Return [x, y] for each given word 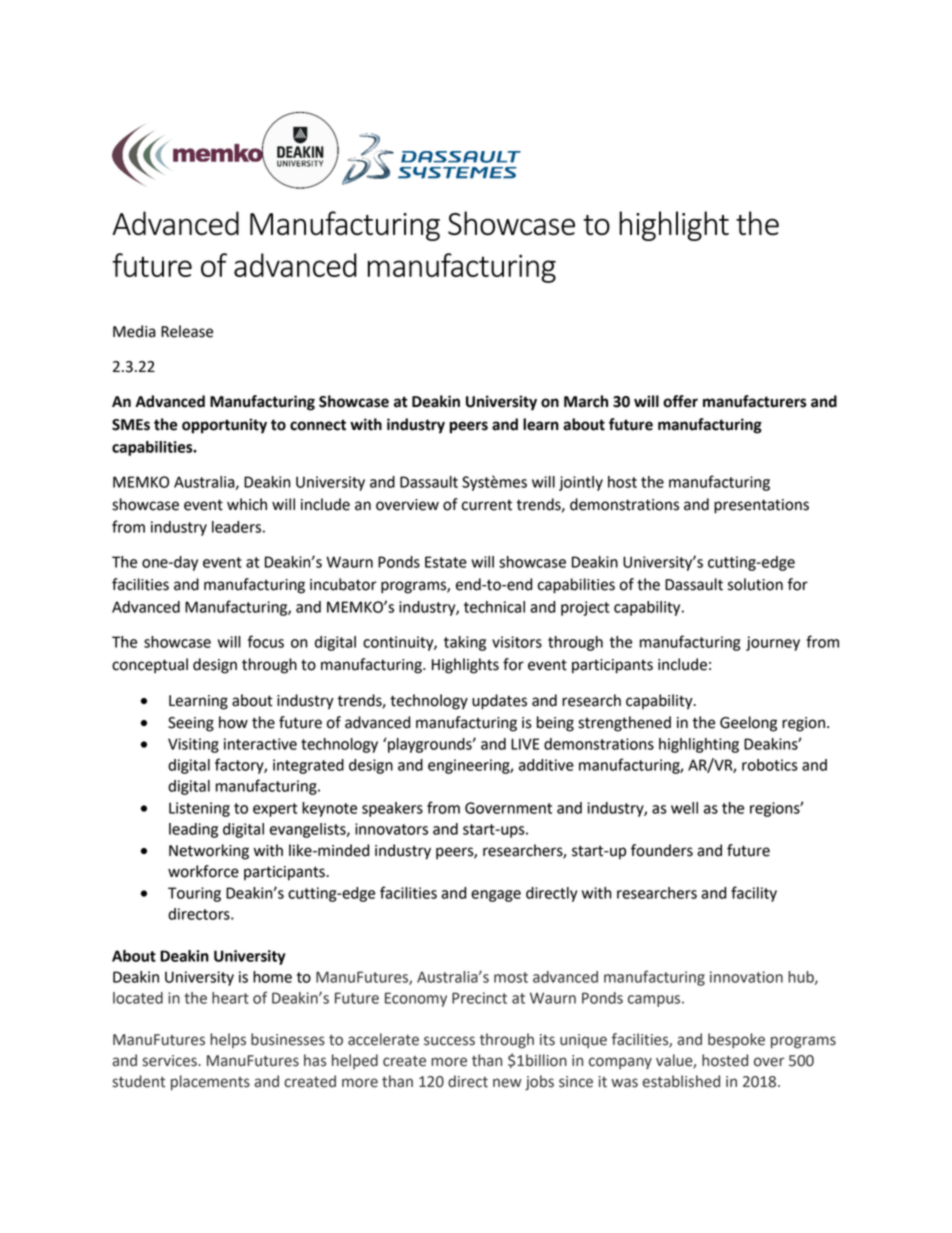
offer [680, 401]
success [449, 1041]
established [681, 1081]
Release [187, 331]
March [586, 401]
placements [210, 1082]
